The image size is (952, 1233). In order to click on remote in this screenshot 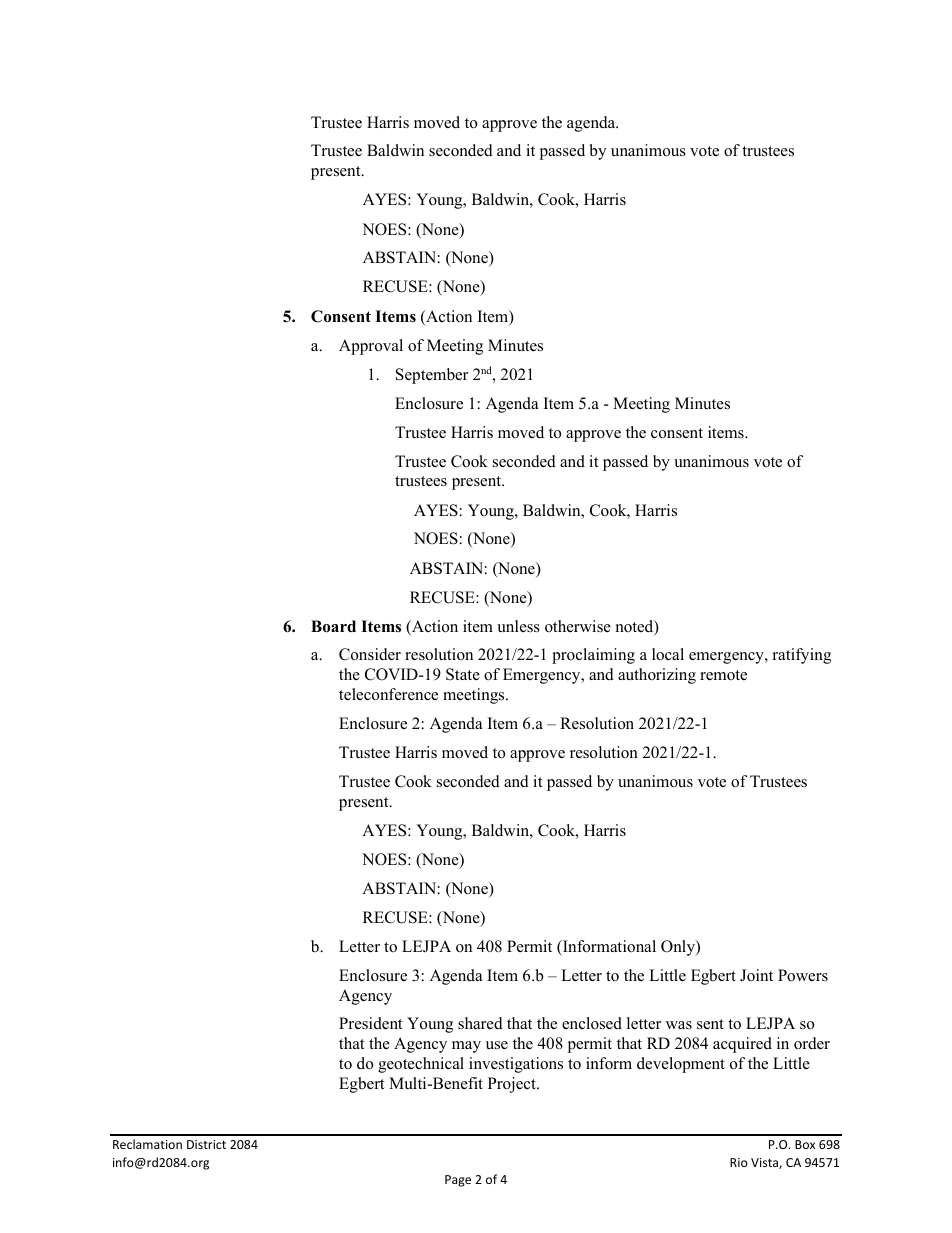, I will do `click(723, 675)`.
